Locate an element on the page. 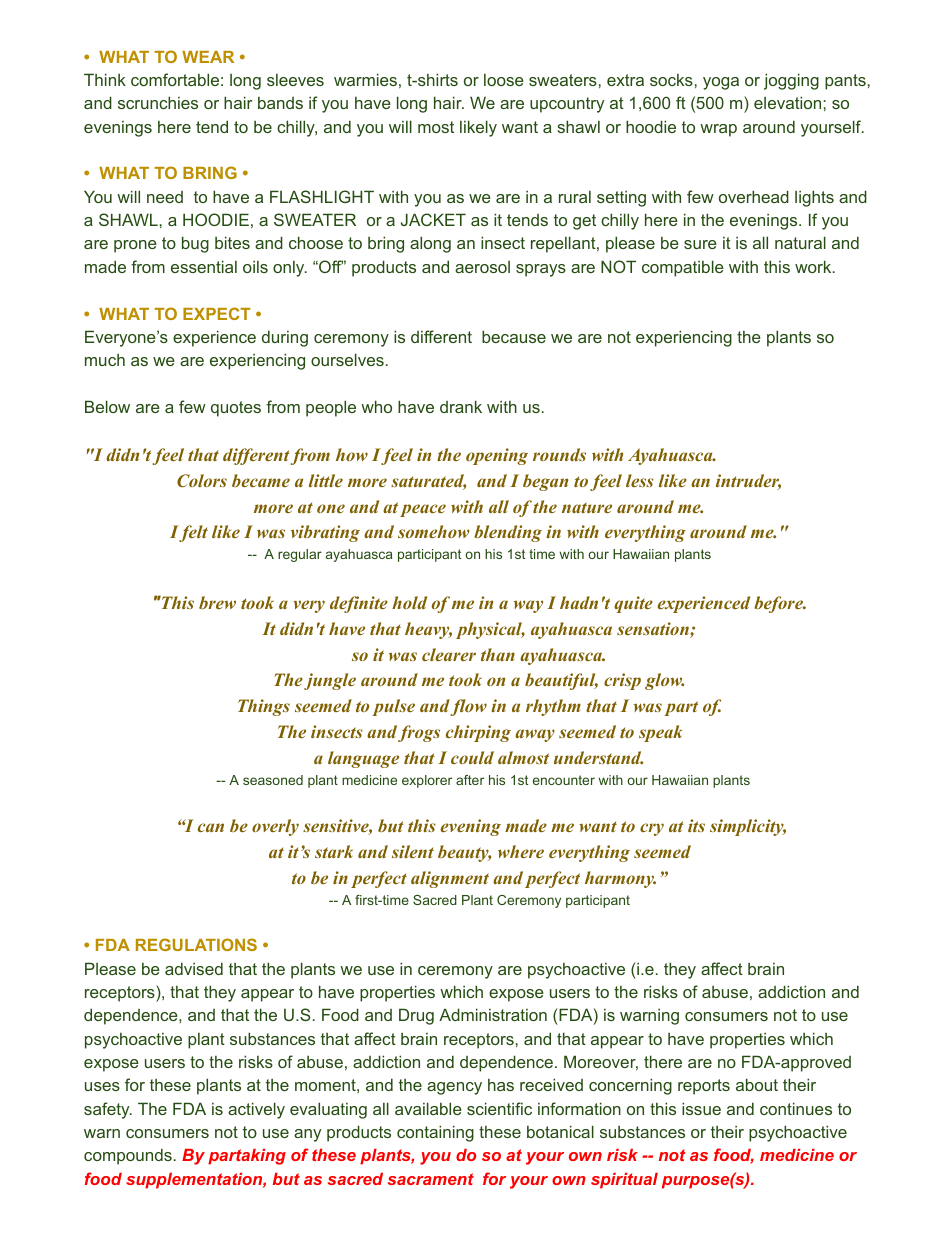 This document has width=952, height=1233. loose is located at coordinates (504, 79).
